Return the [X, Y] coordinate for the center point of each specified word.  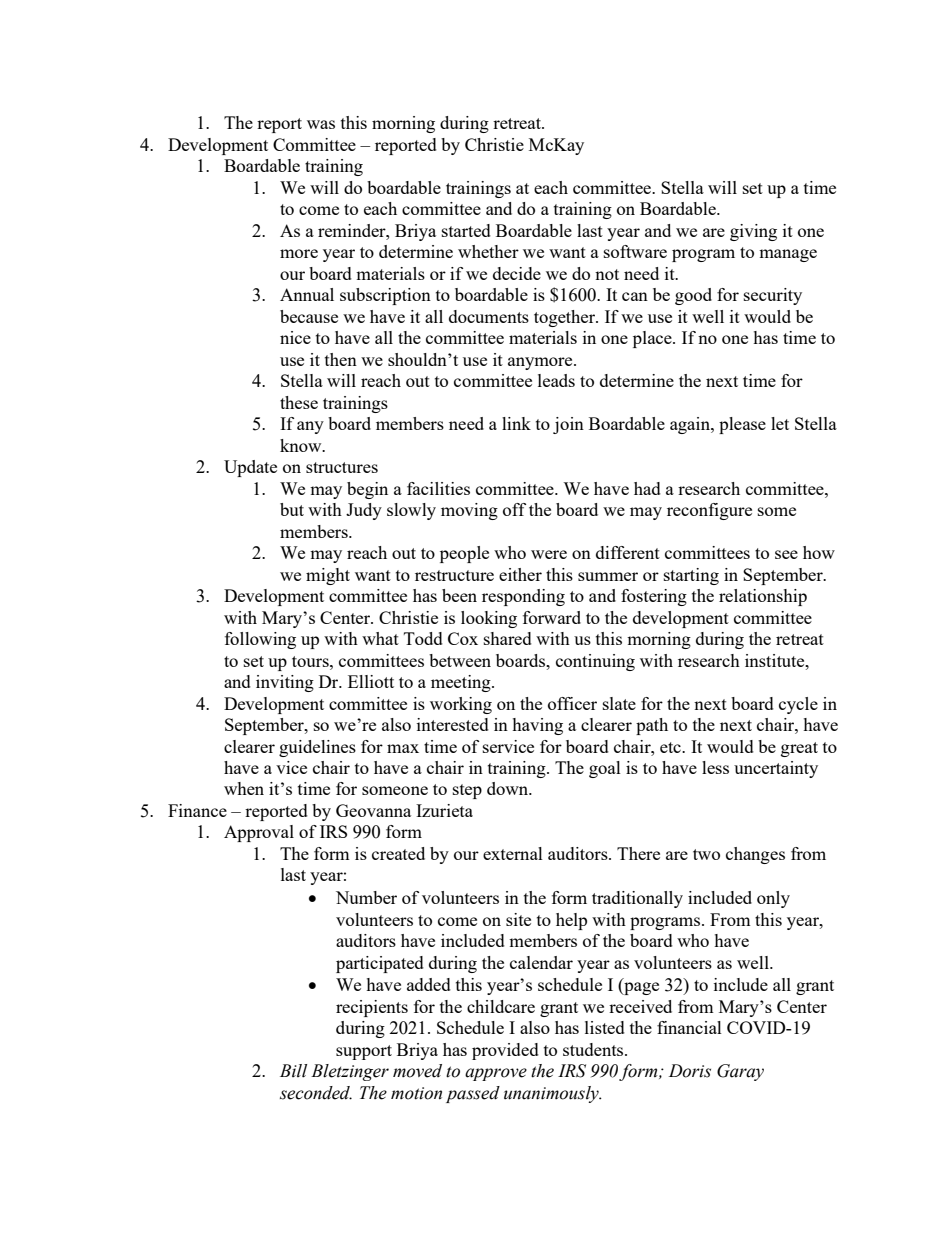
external [513, 853]
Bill [293, 1071]
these [299, 402]
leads [556, 380]
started [466, 230]
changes [755, 855]
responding [523, 597]
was [321, 124]
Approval [259, 833]
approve [496, 1074]
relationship [763, 597]
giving [753, 232]
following [260, 640]
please [742, 425]
